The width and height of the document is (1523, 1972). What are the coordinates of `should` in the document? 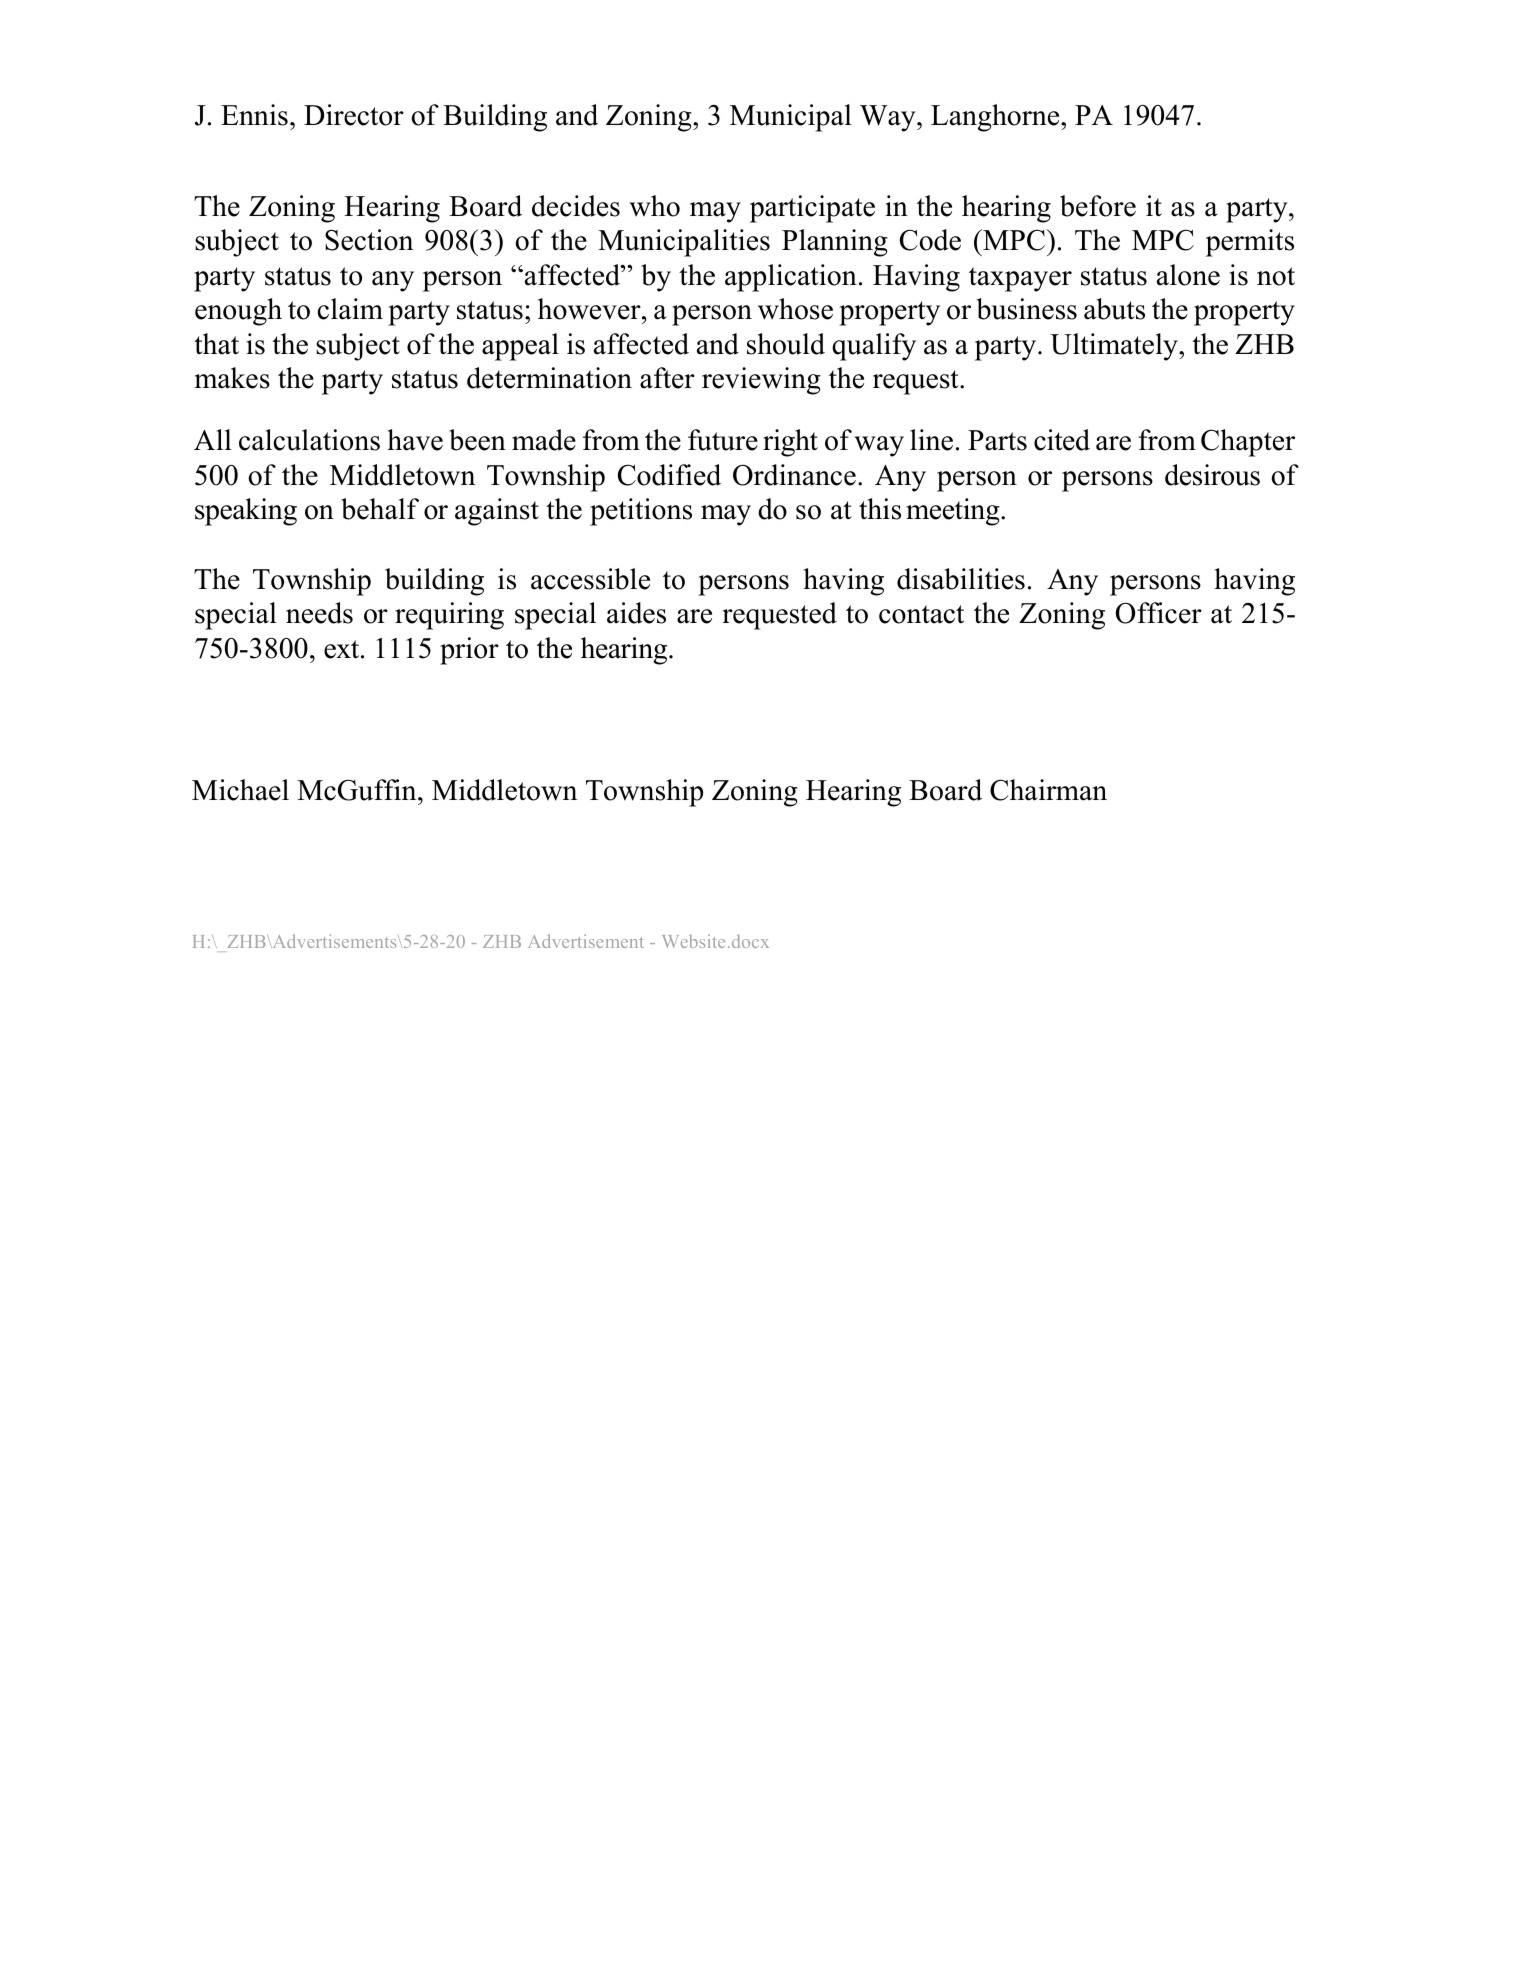 It's located at (786, 344).
